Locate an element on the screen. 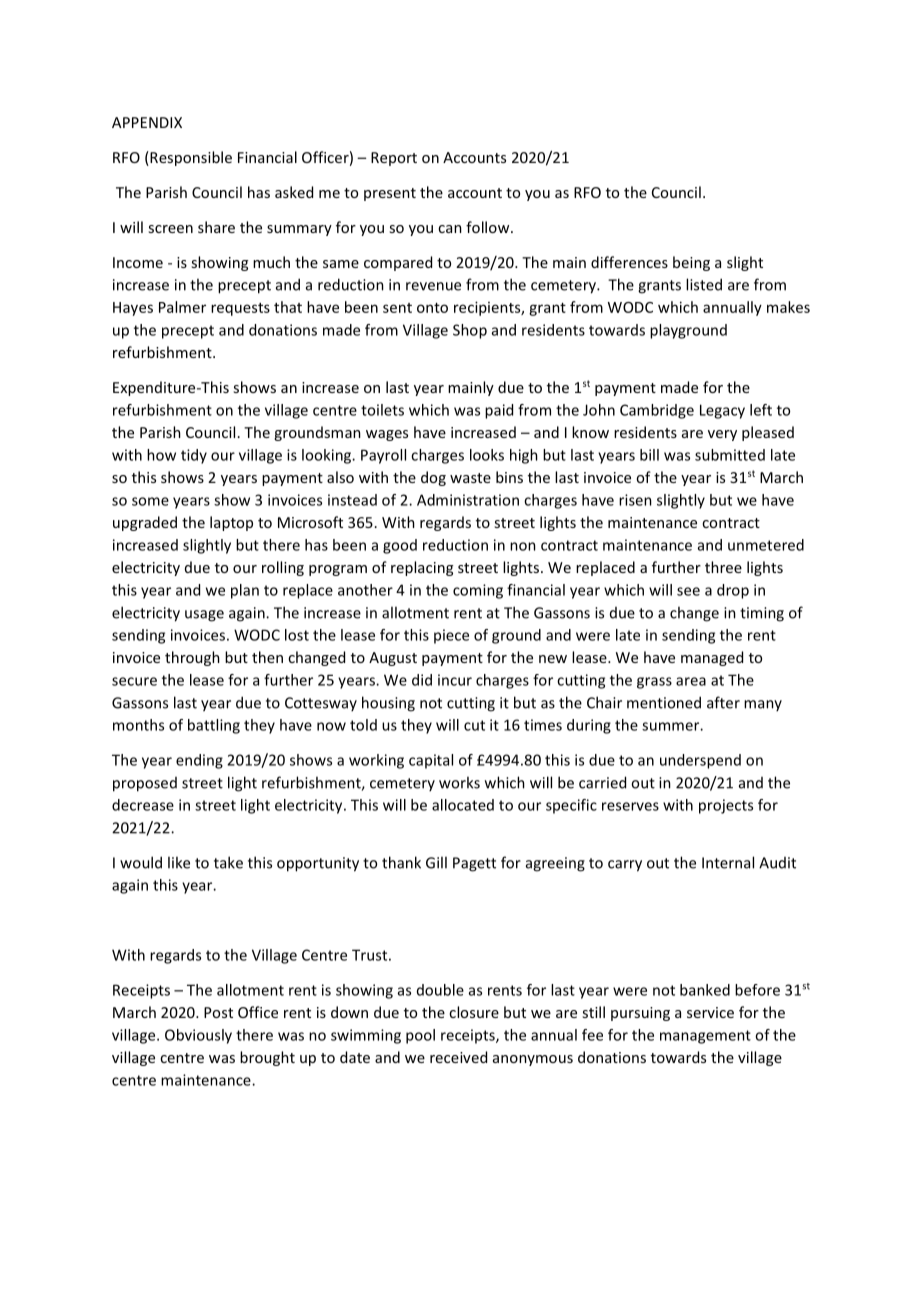  Obviously is located at coordinates (198, 1036).
